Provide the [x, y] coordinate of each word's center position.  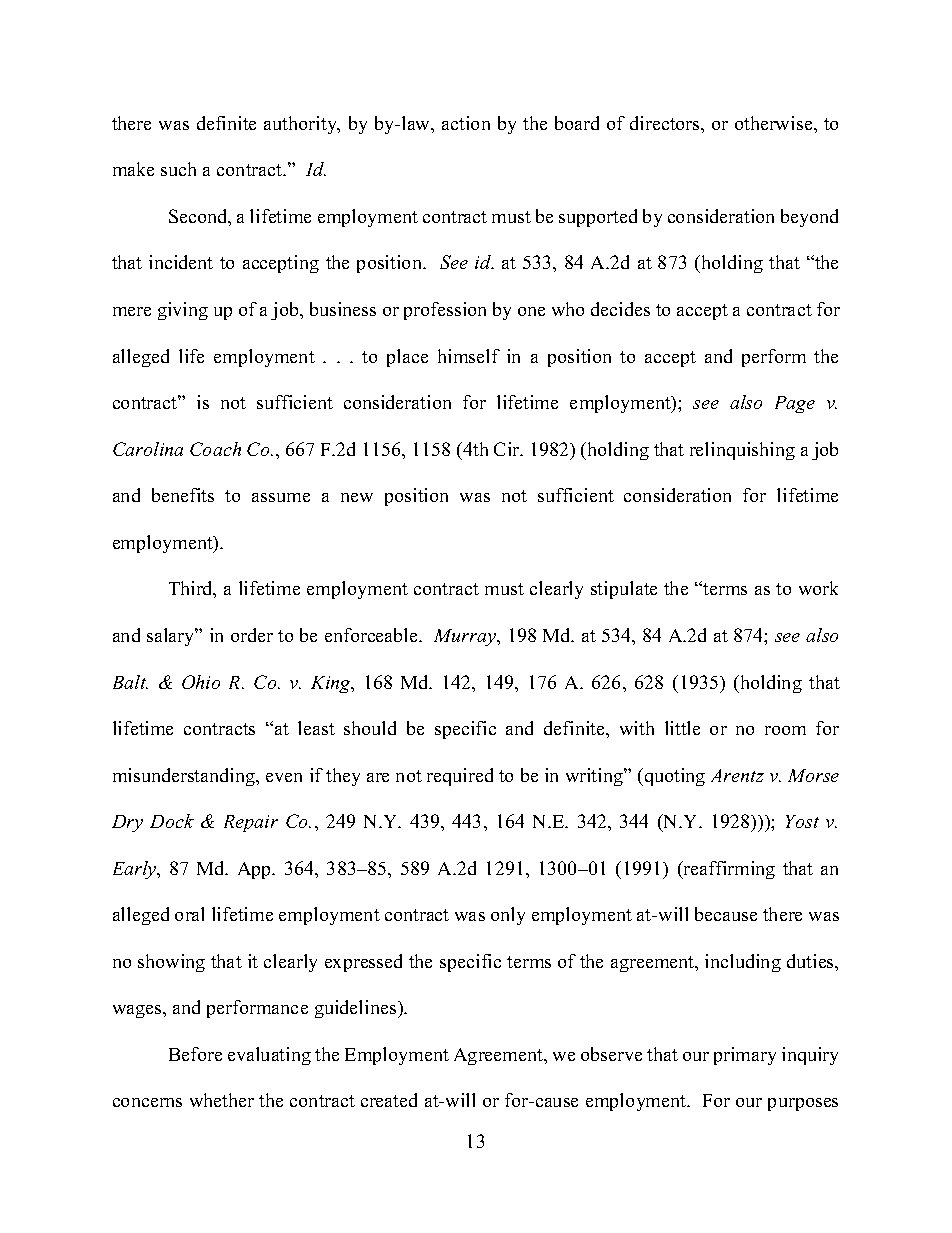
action [466, 123]
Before [195, 1054]
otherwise [775, 123]
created [389, 1100]
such [178, 169]
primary [745, 1056]
